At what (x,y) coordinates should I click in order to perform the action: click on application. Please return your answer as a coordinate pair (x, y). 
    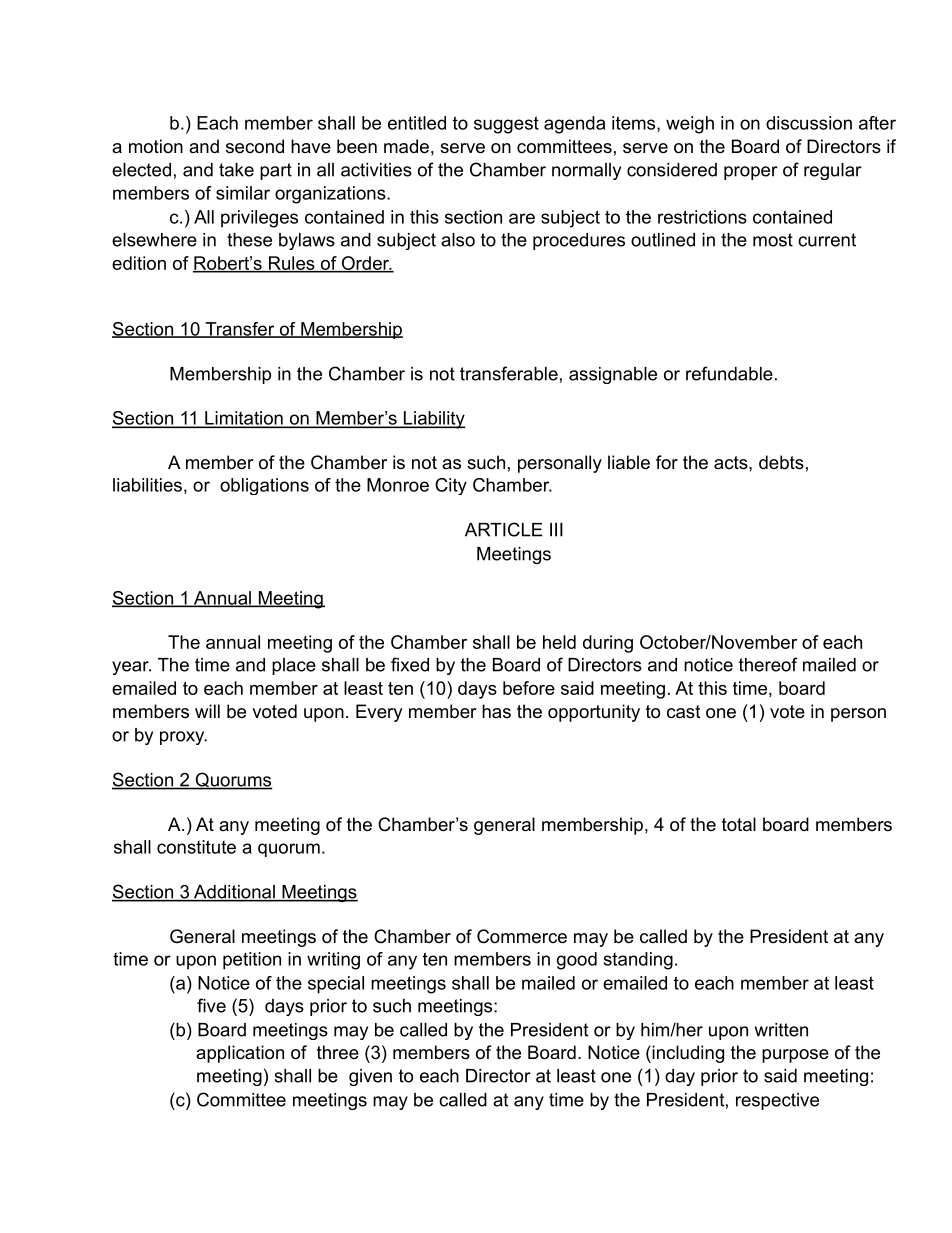
    Looking at the image, I should click on (240, 1054).
